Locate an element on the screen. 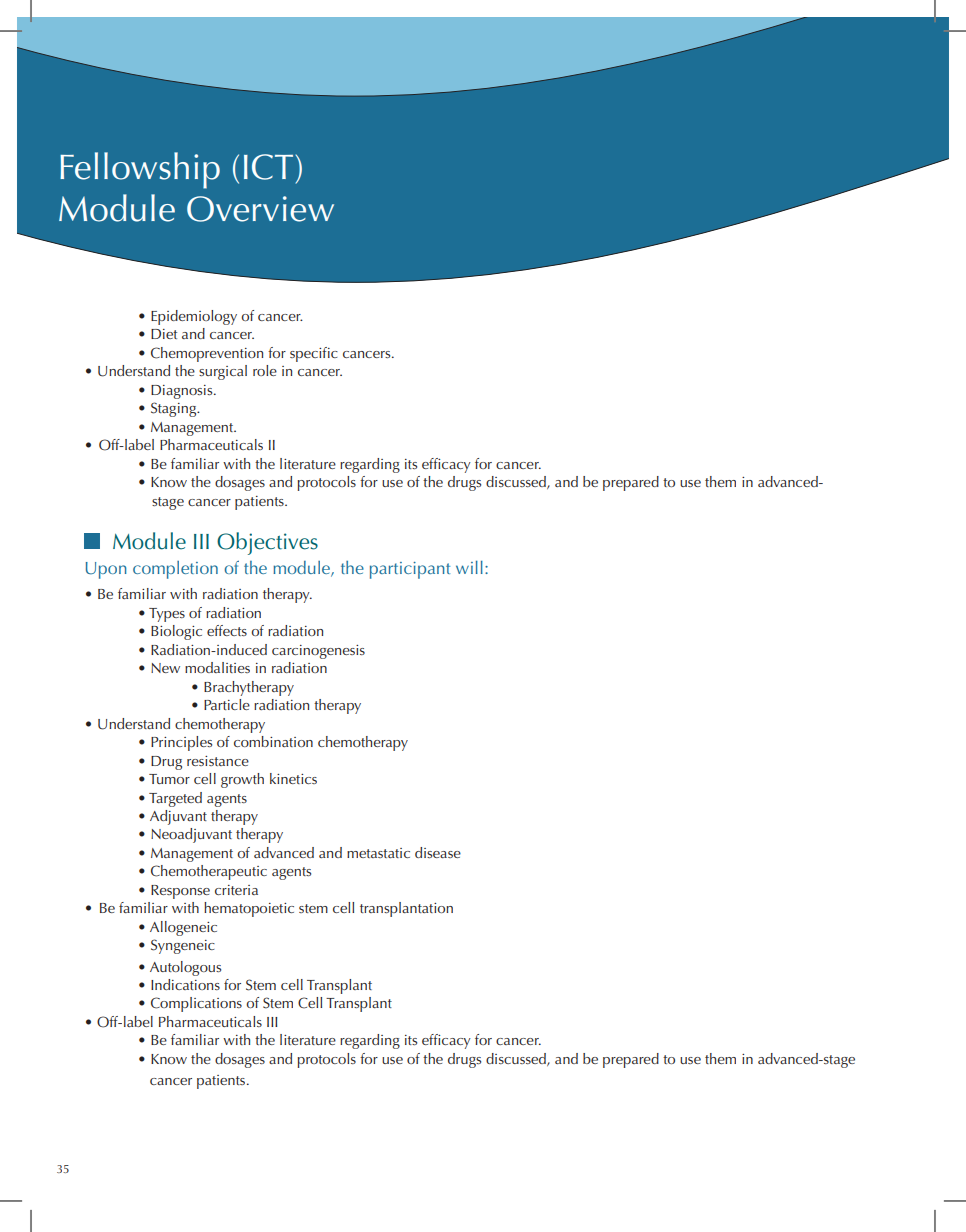  ICT is located at coordinates (268, 167).
